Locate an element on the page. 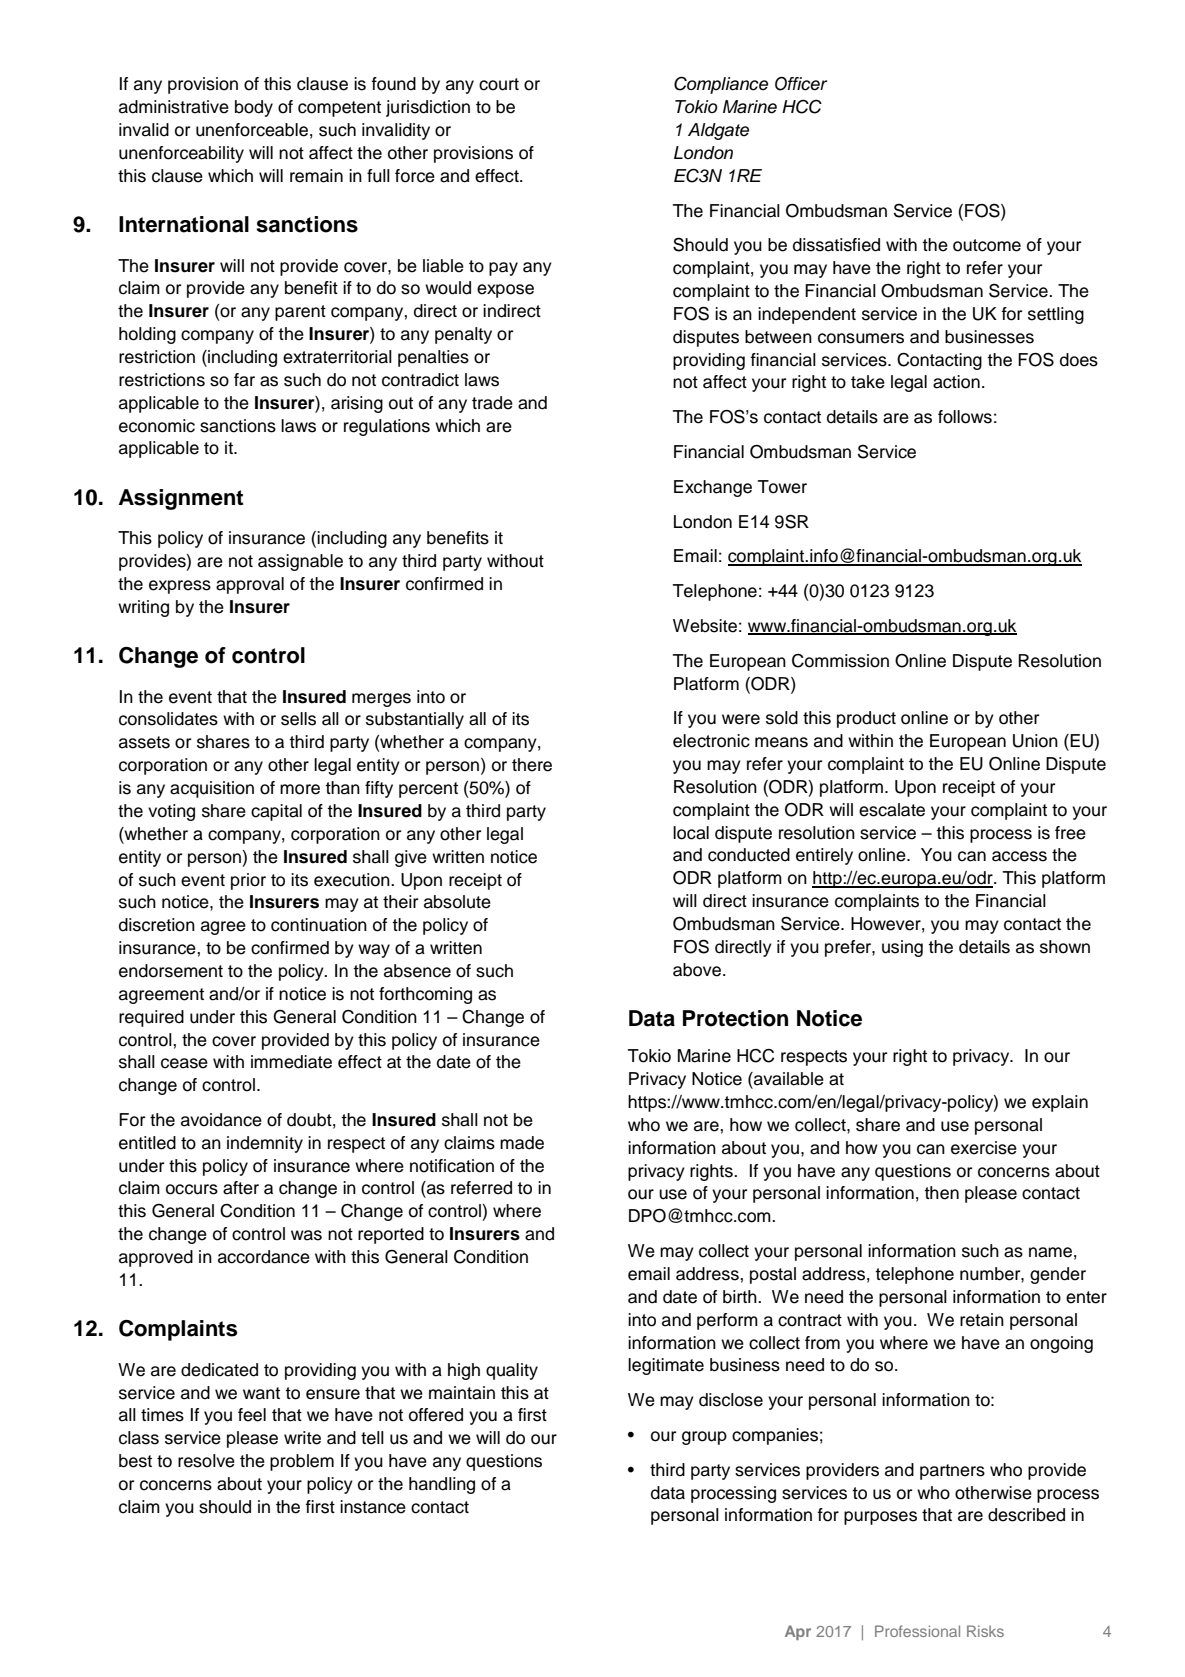 This image has width=1185, height=1677. Compliance is located at coordinates (721, 85).
